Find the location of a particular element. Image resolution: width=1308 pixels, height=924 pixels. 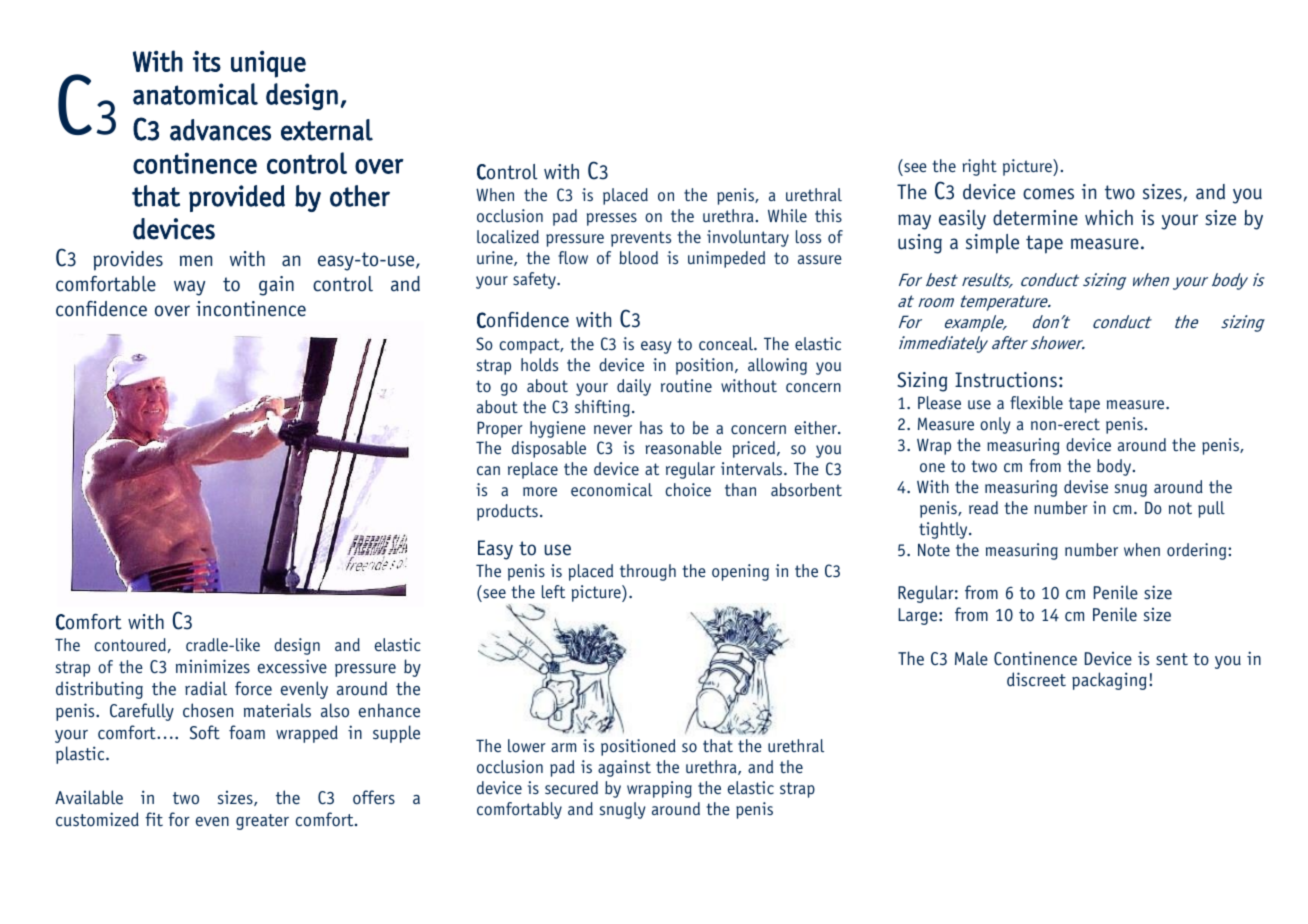

contoured is located at coordinates (130, 645).
